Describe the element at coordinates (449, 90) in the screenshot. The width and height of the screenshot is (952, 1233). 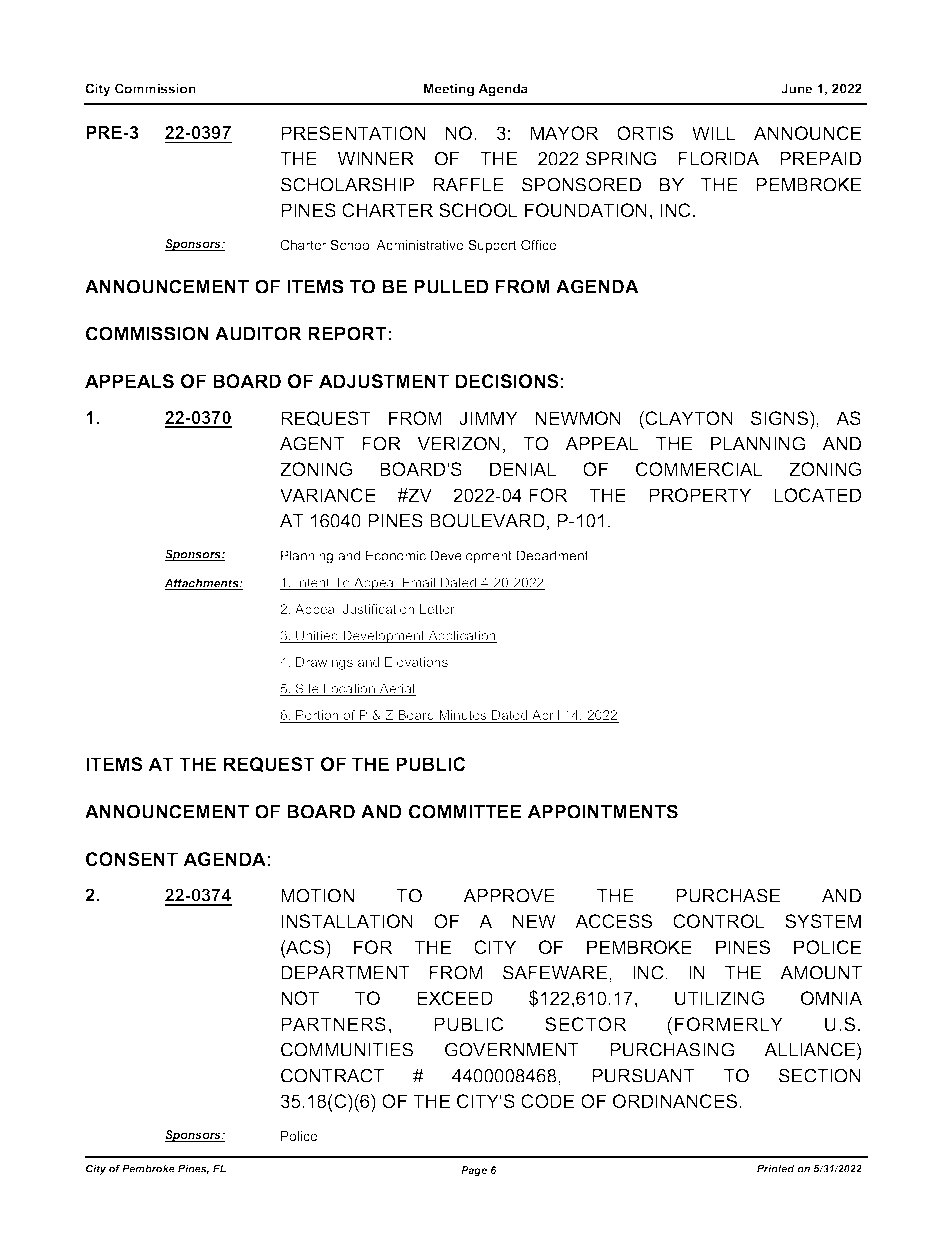
I see `Meeting` at that location.
